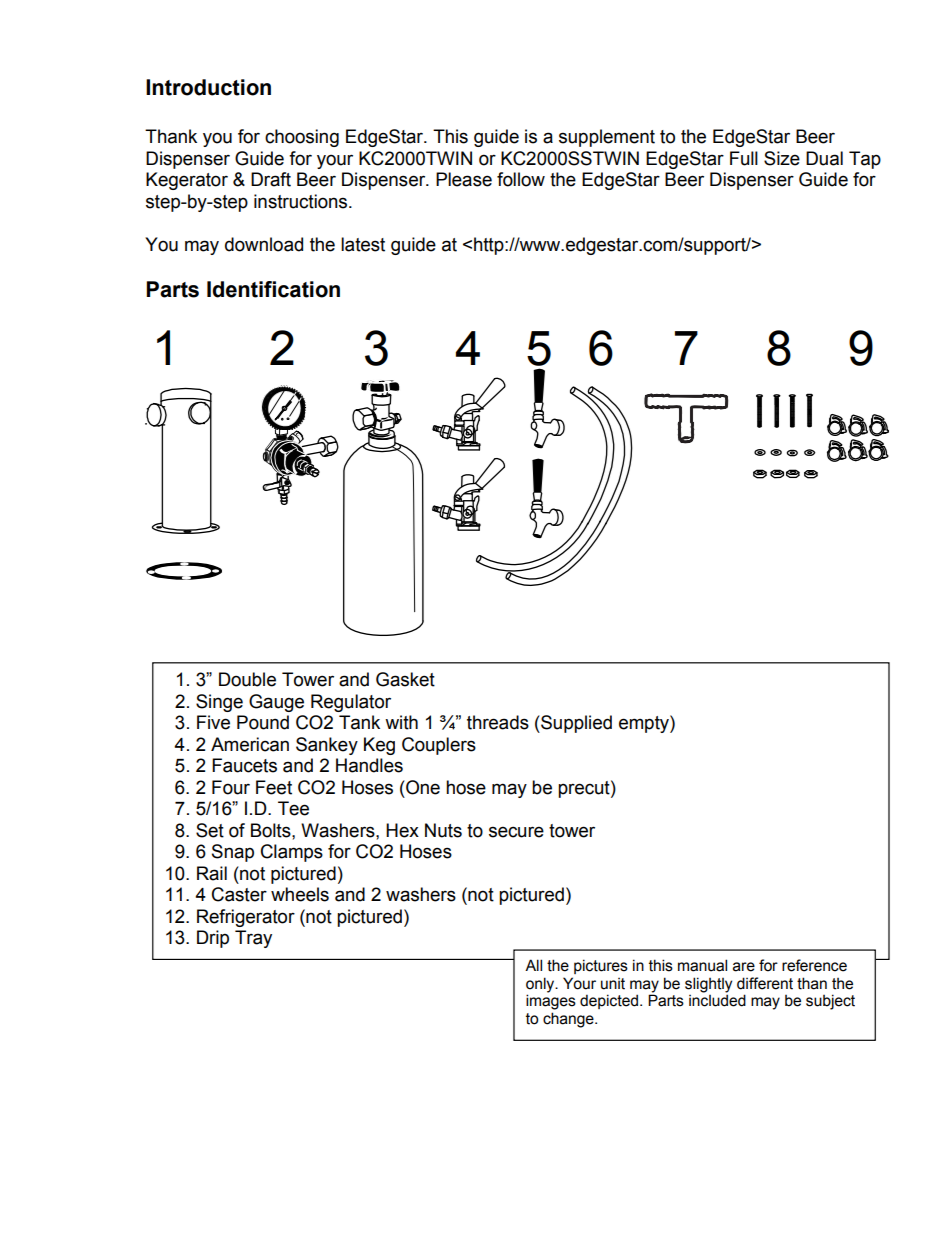 This screenshot has height=1233, width=952. Describe the element at coordinates (253, 939) in the screenshot. I see `Tray` at that location.
